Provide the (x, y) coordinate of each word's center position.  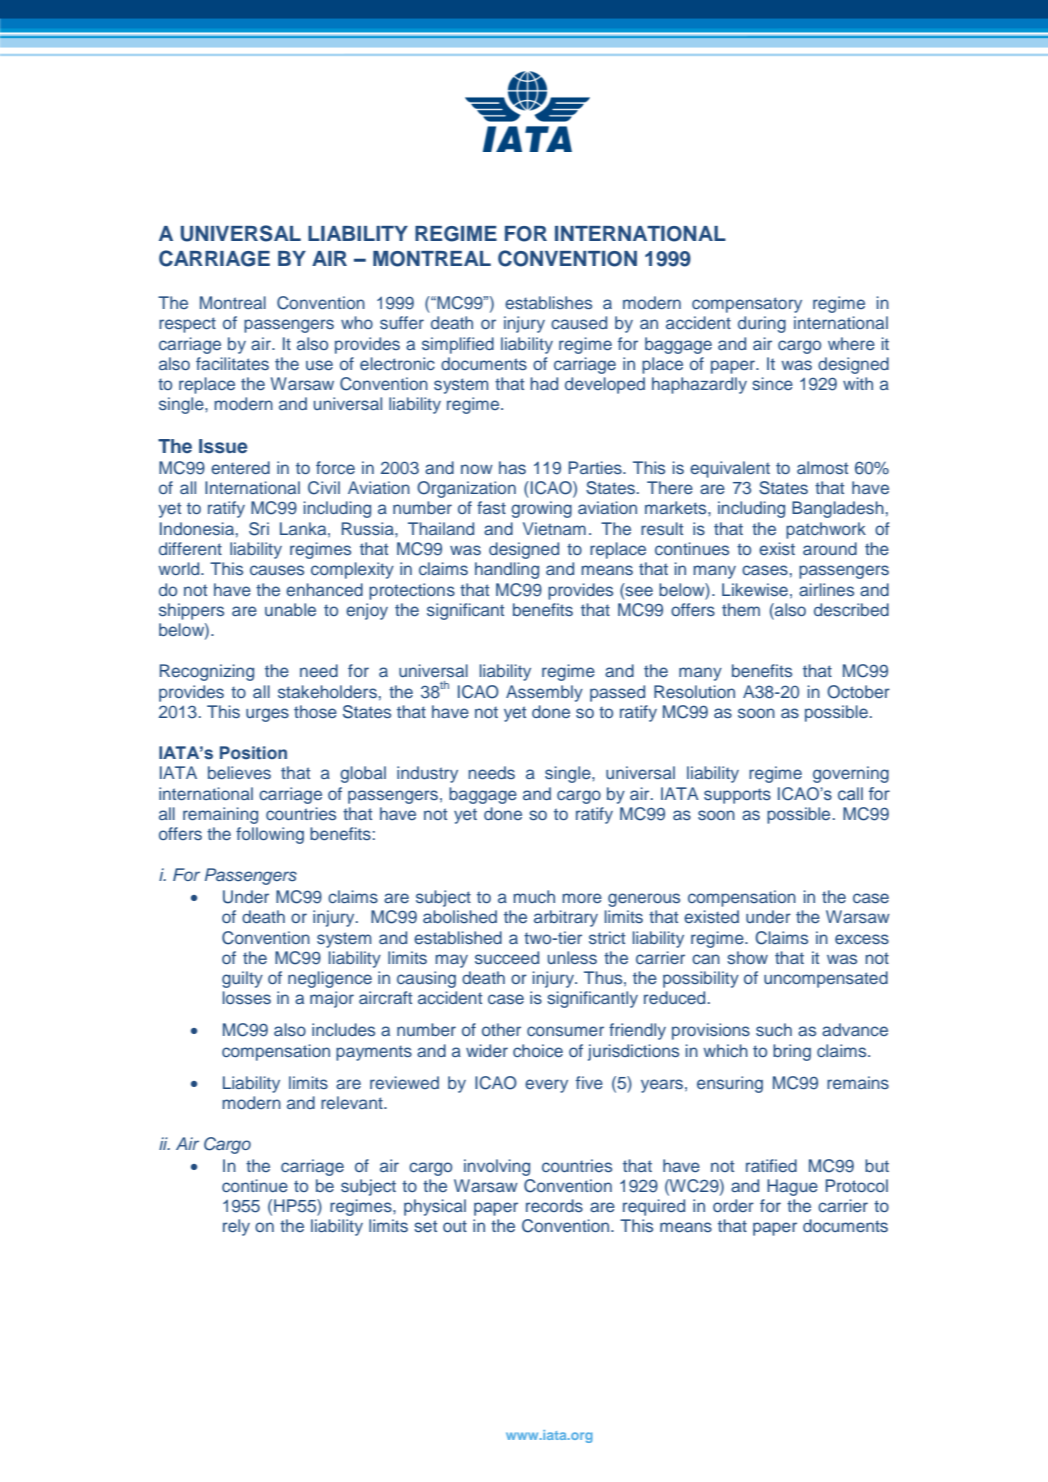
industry (427, 774)
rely (236, 1227)
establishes (548, 302)
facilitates (232, 363)
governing (851, 774)
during (762, 324)
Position (253, 753)
